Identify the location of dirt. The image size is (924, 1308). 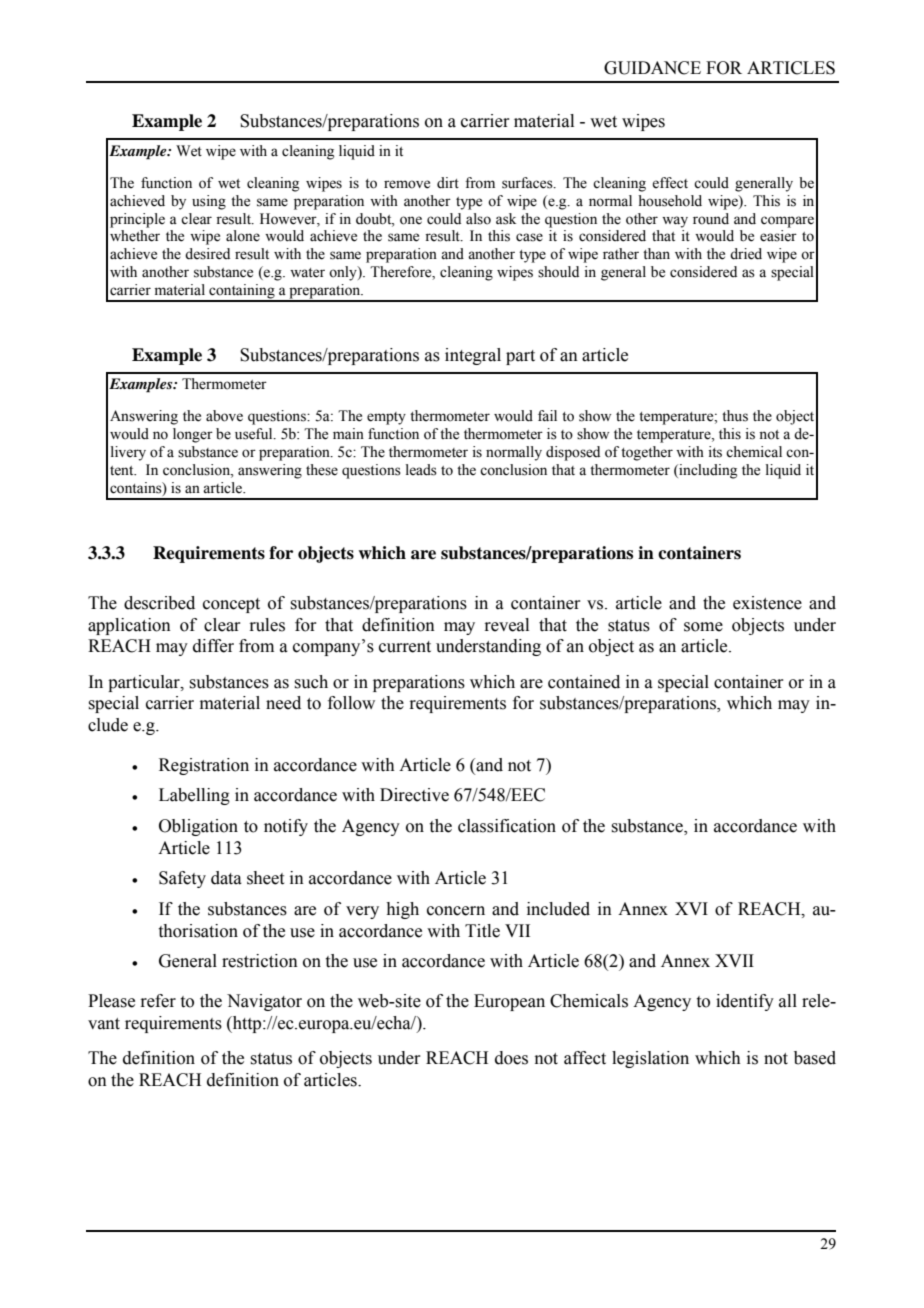
(448, 183).
